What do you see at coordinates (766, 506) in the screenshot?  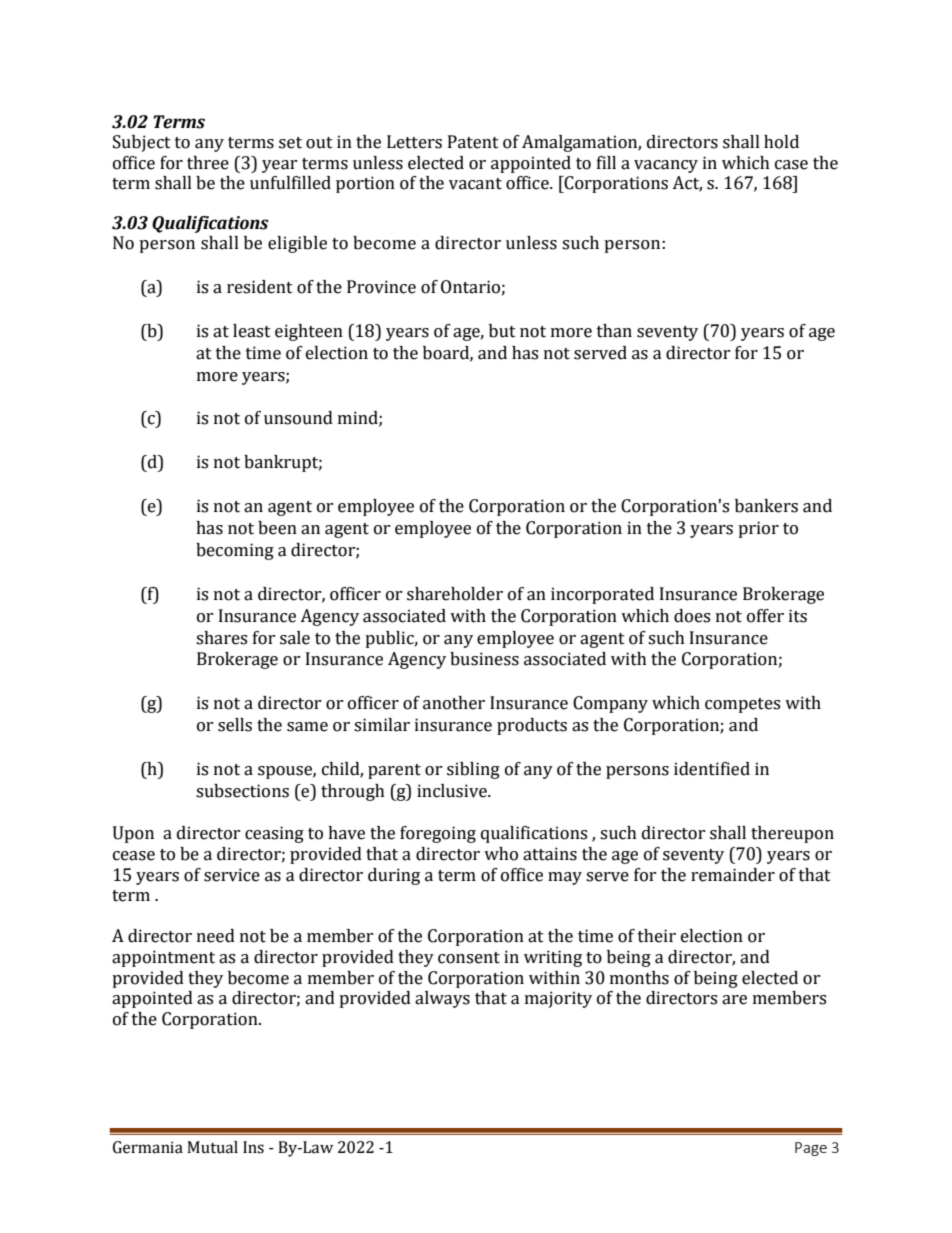 I see `bankers` at bounding box center [766, 506].
